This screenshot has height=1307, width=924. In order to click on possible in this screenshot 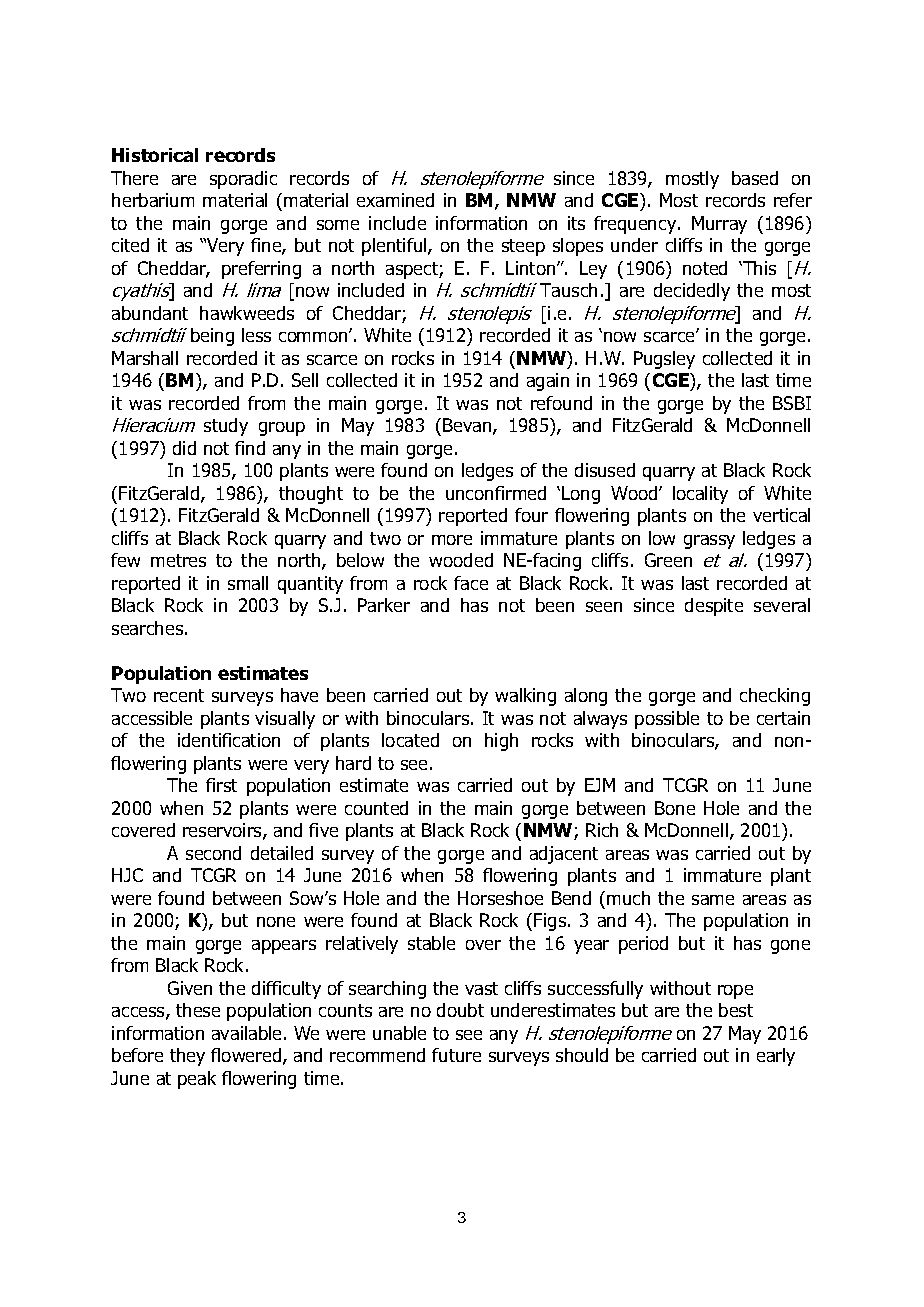, I will do `click(667, 720)`.
